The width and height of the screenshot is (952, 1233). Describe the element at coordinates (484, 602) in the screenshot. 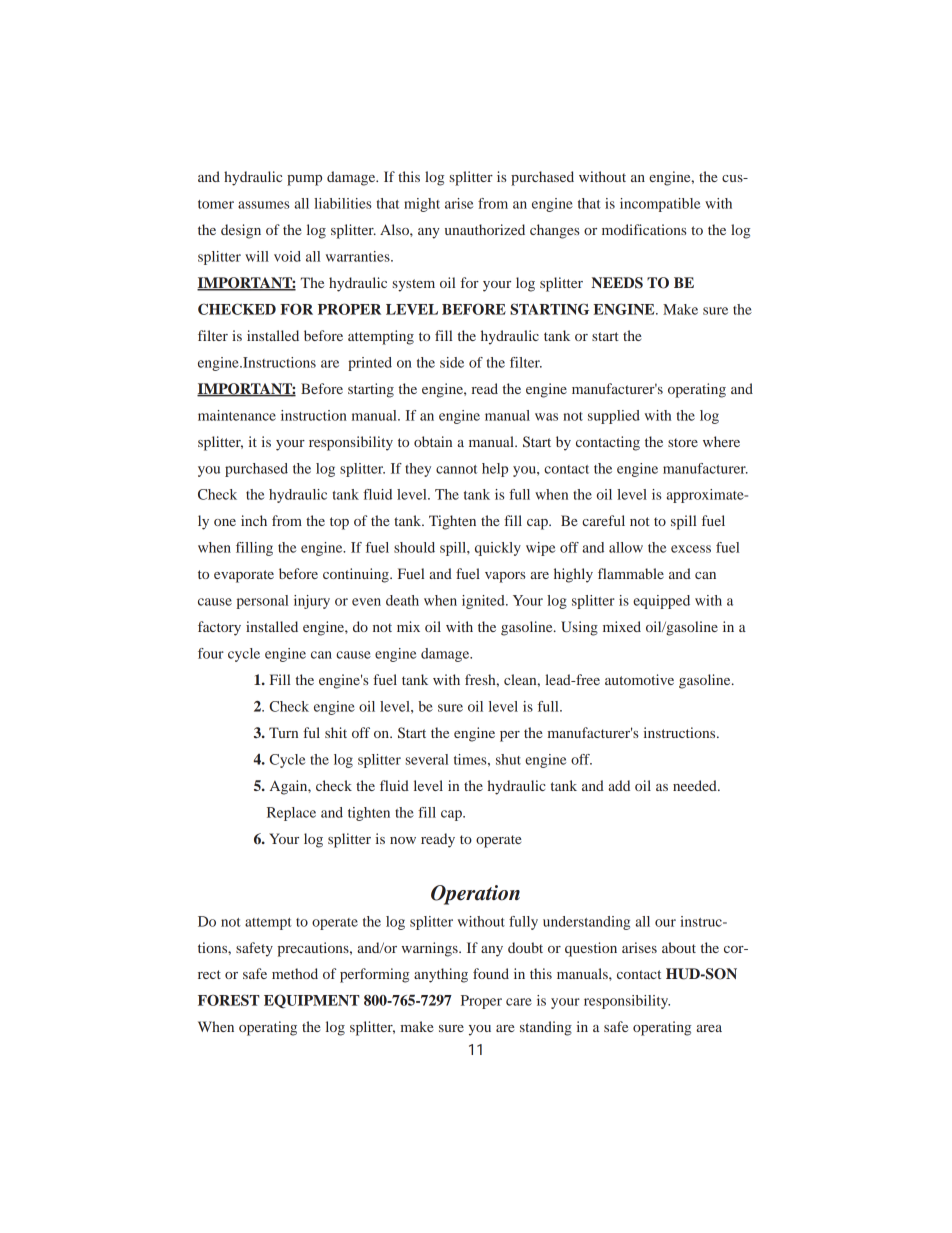

I see `ignited` at that location.
